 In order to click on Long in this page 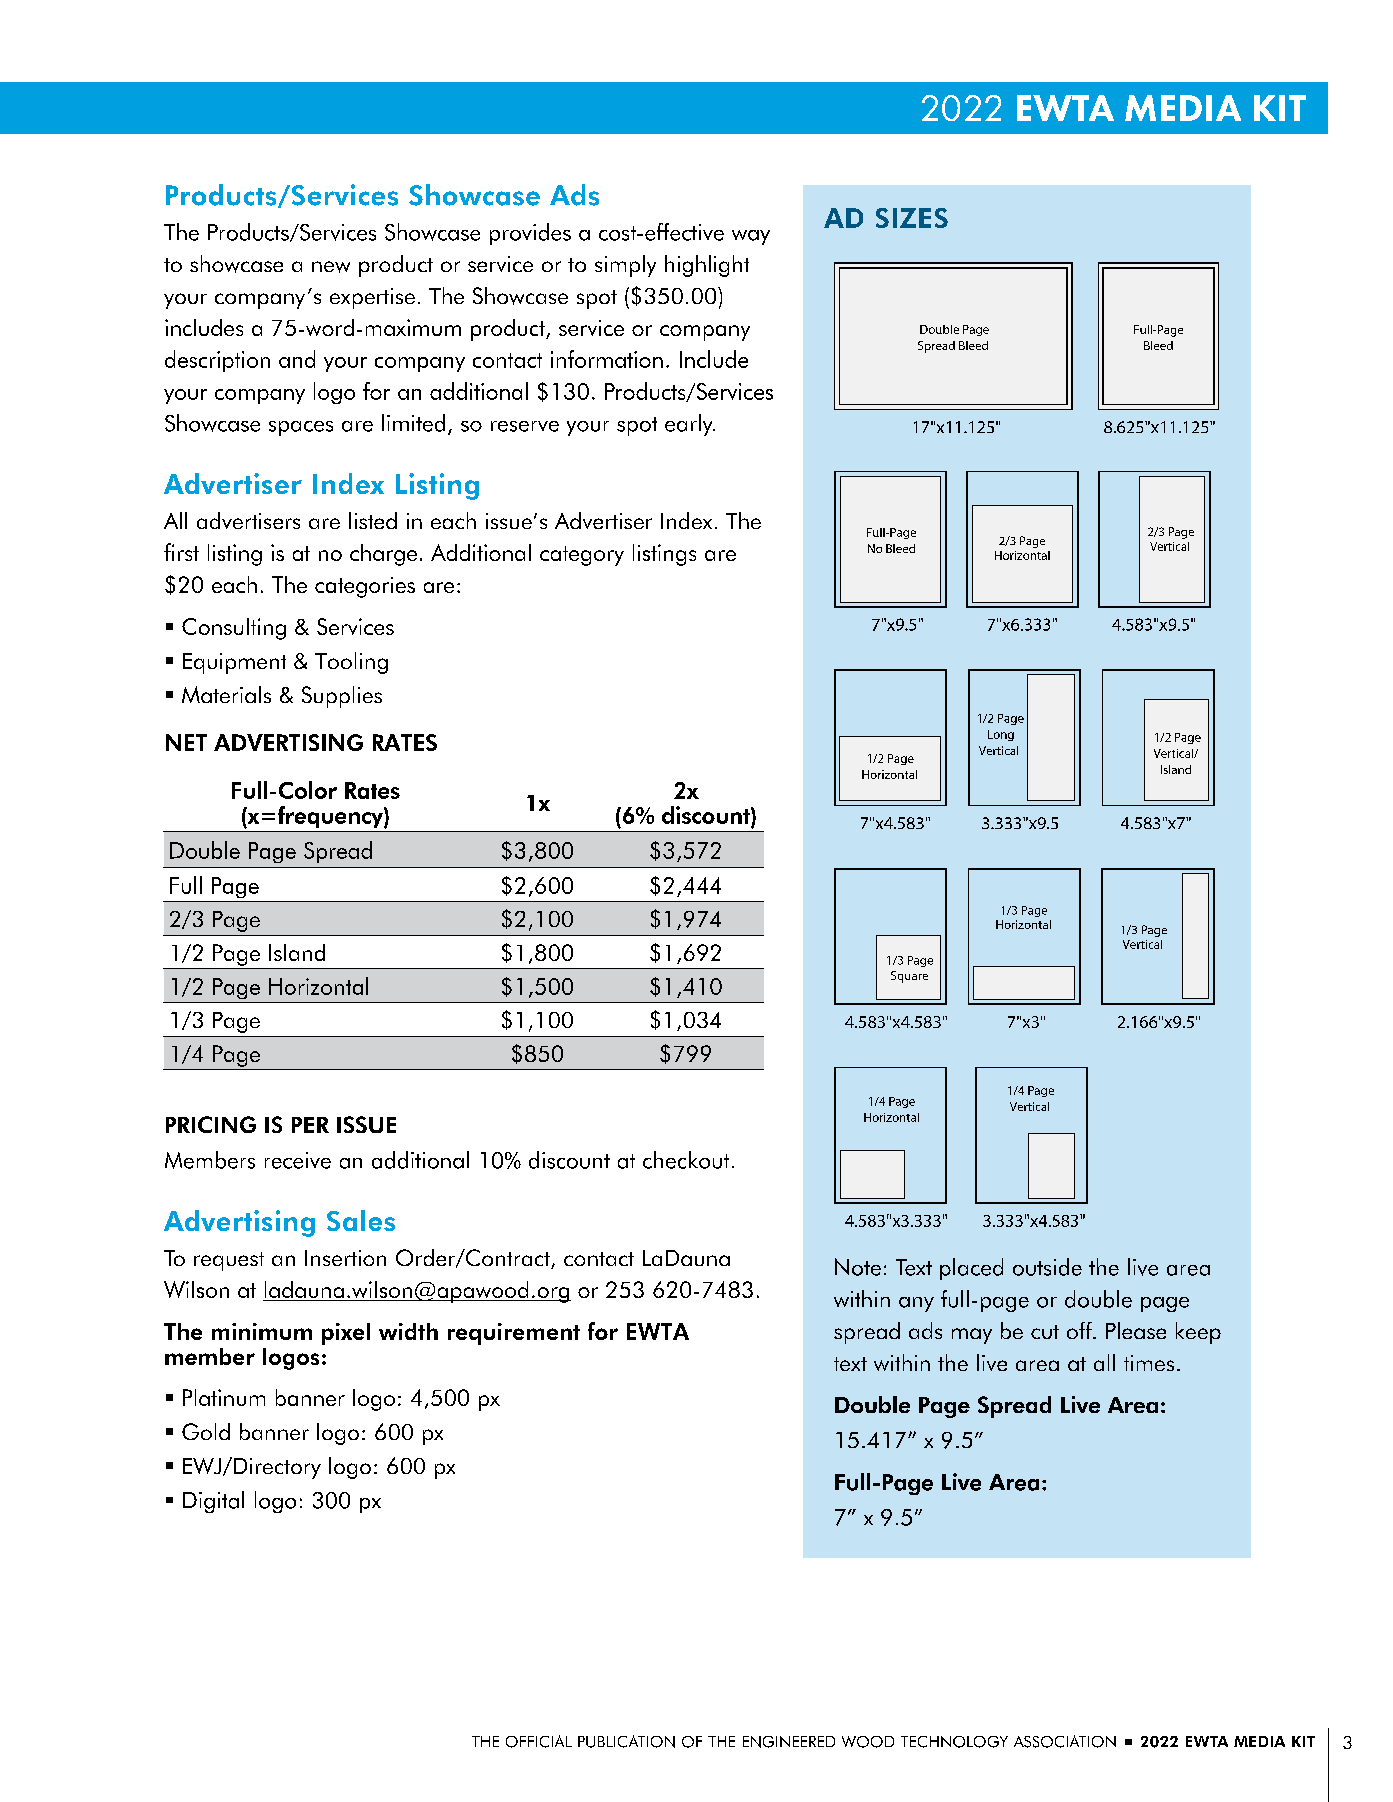, I will do `click(1001, 735)`.
